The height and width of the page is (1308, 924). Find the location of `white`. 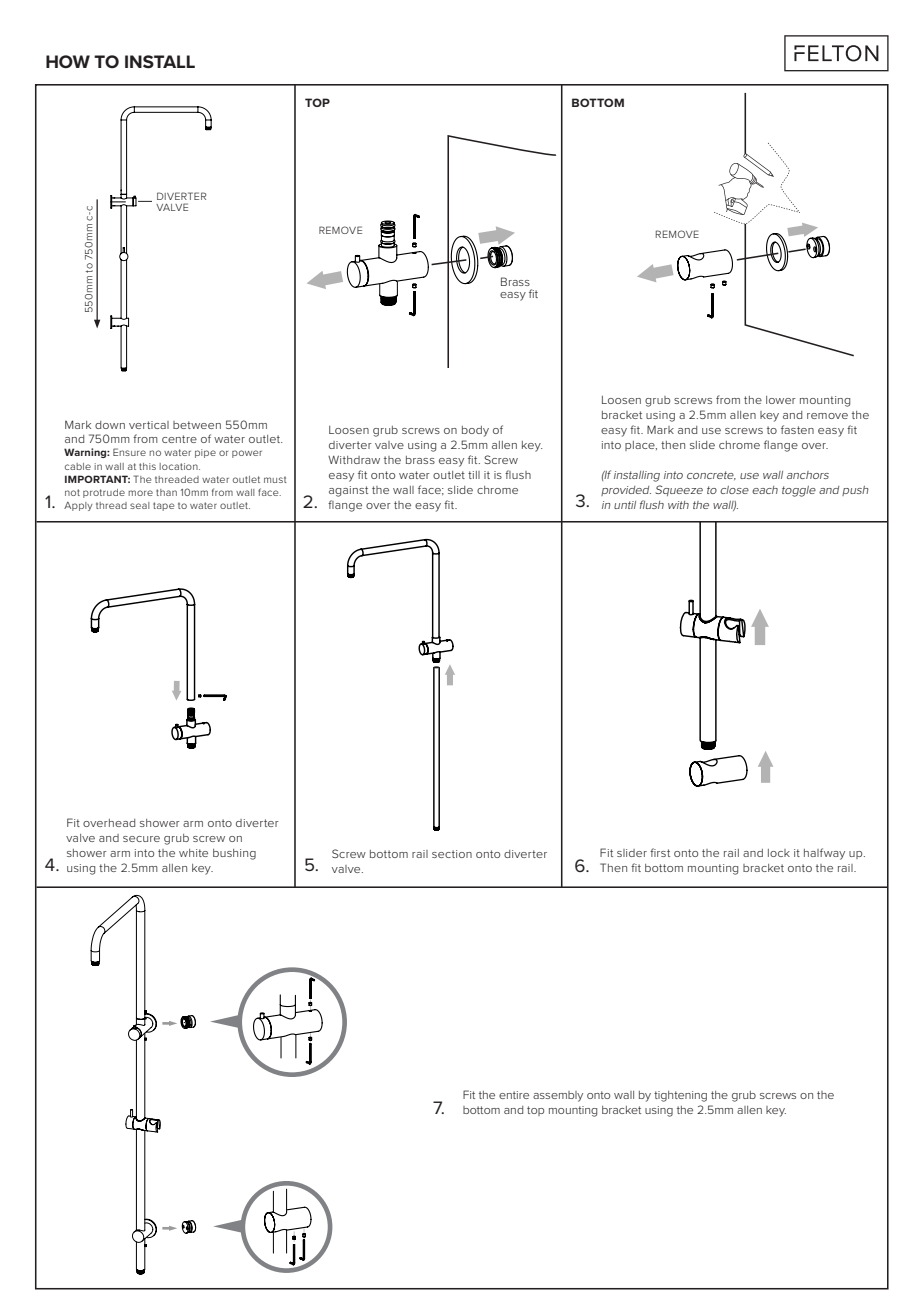

white is located at coordinates (193, 853).
